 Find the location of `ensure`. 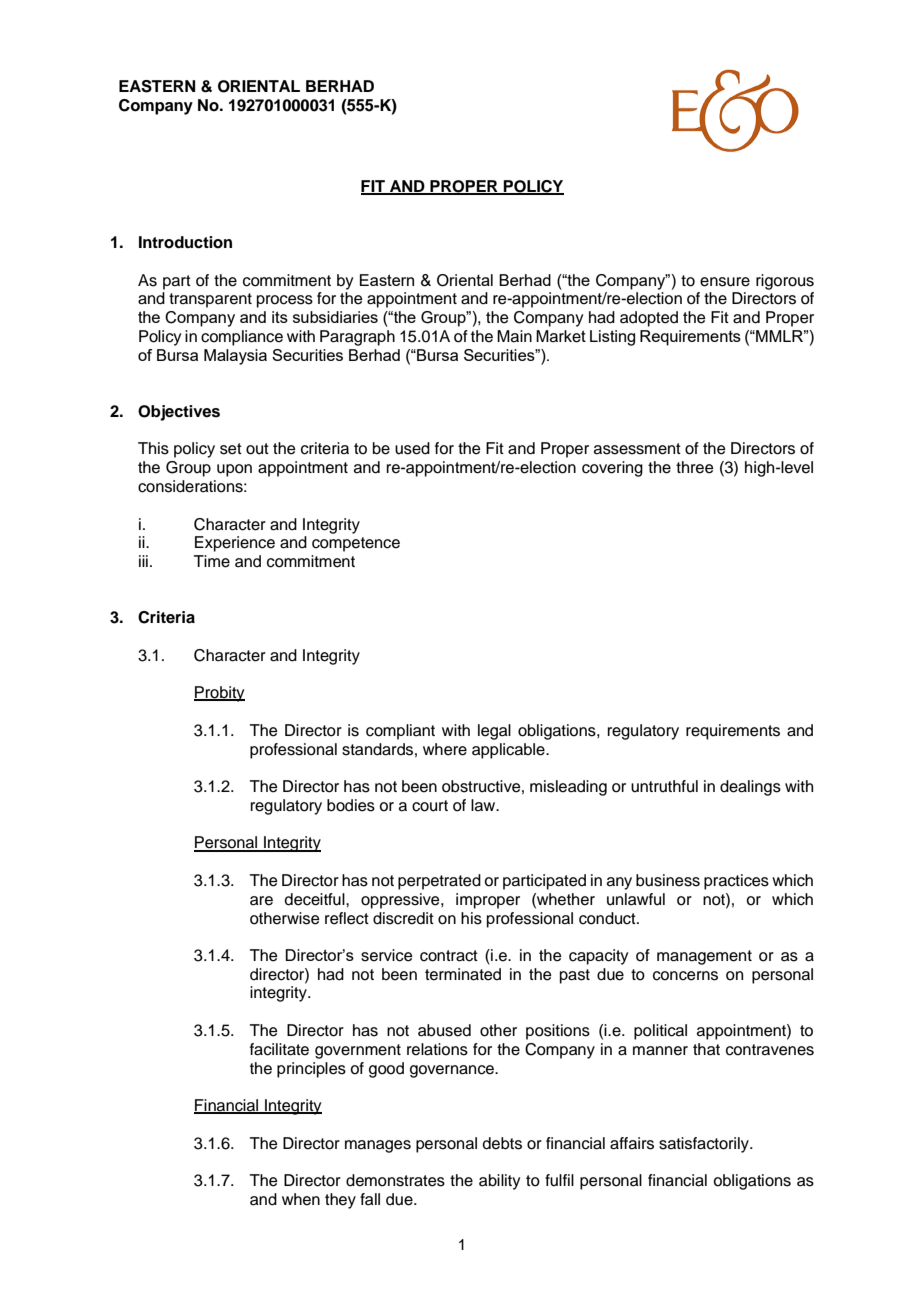

ensure is located at coordinates (725, 282).
